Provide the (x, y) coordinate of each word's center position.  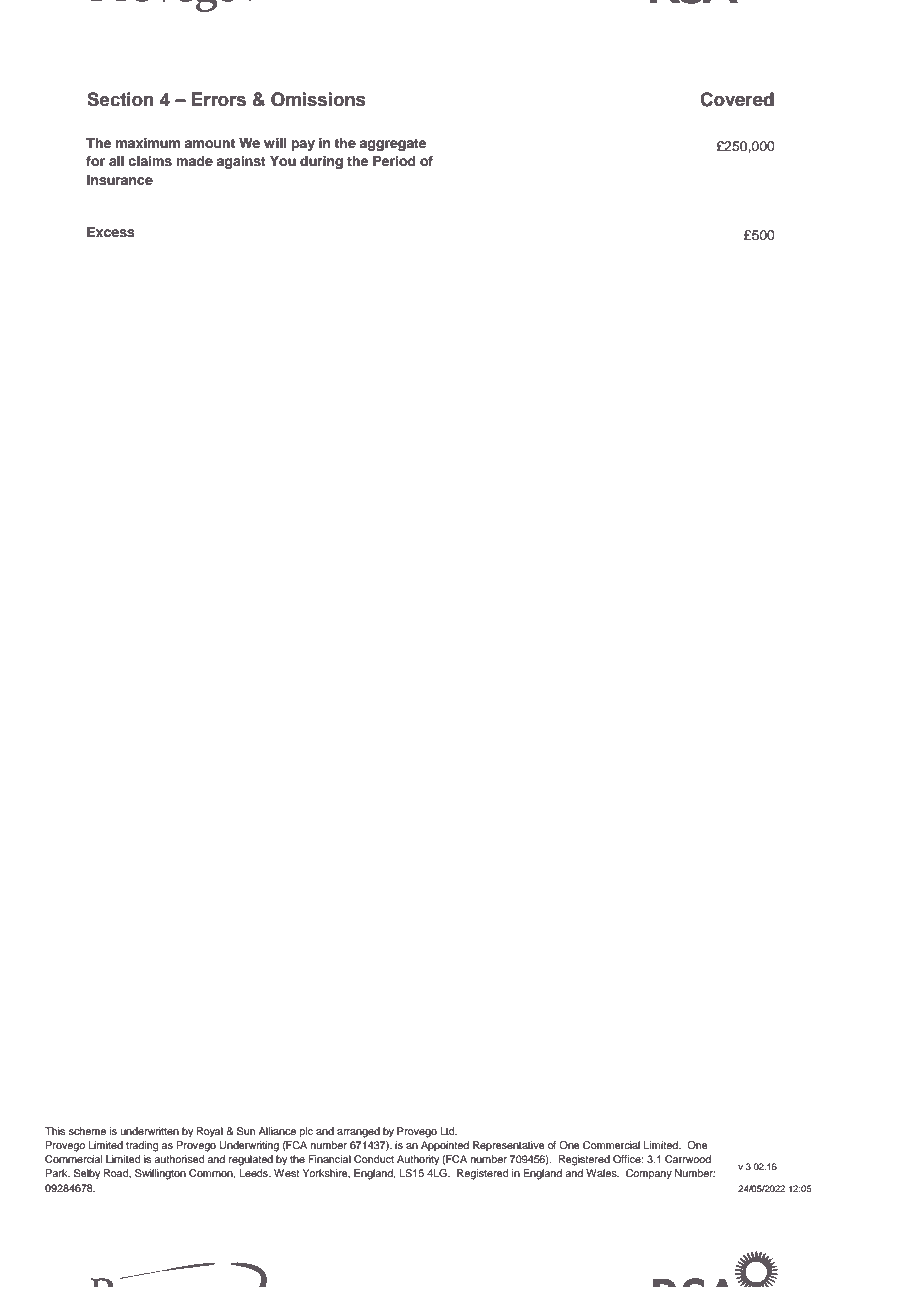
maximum (148, 143)
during (321, 162)
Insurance (120, 180)
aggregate (393, 145)
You (283, 161)
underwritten (150, 1131)
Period (394, 161)
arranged (358, 1132)
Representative (509, 1146)
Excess (111, 232)
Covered (737, 99)
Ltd (448, 1131)
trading (142, 1146)
